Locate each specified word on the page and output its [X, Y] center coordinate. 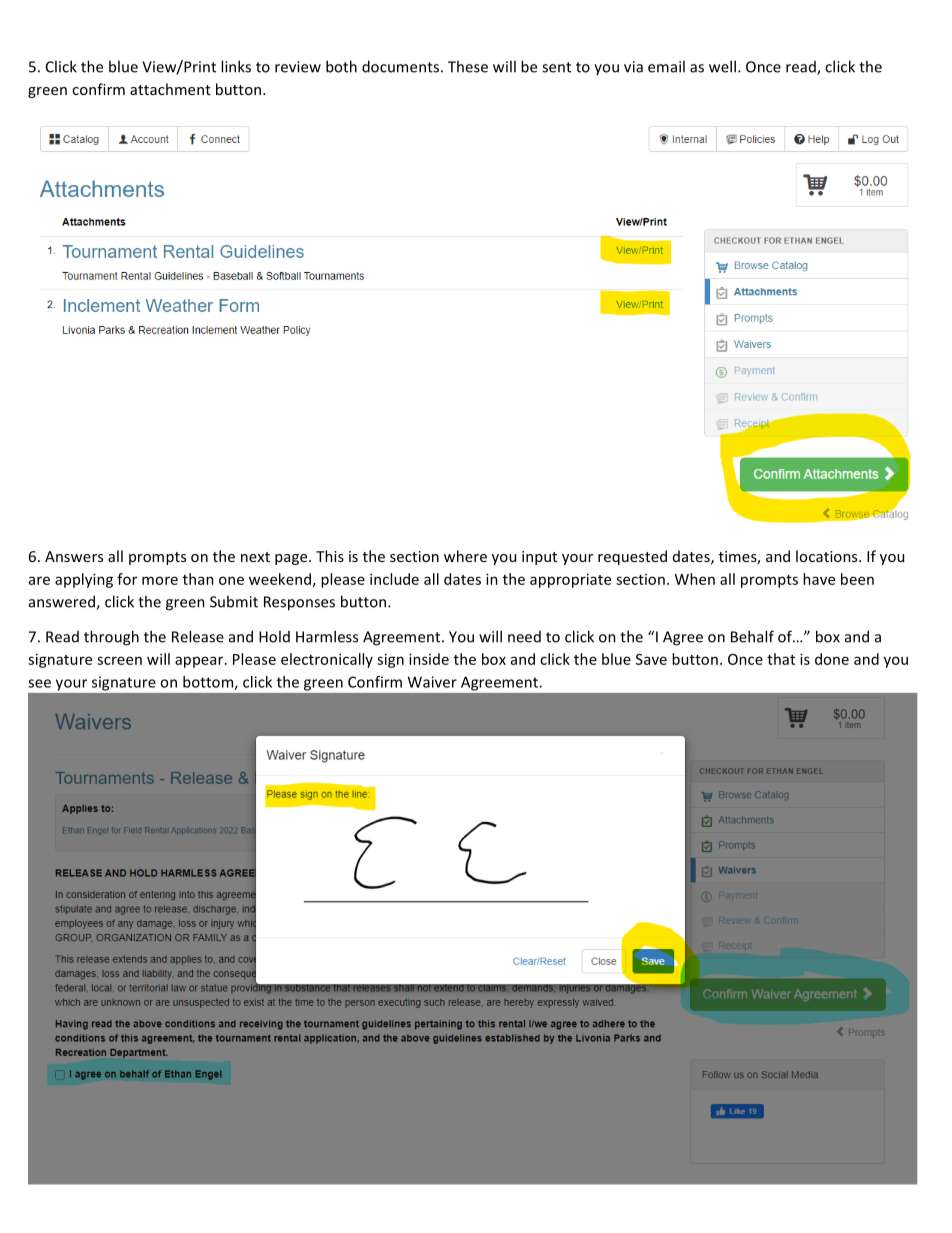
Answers [74, 556]
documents [400, 66]
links [236, 66]
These [468, 66]
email [666, 66]
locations [828, 556]
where [465, 556]
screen [119, 660]
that [781, 659]
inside [429, 659]
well [722, 66]
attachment [170, 89]
